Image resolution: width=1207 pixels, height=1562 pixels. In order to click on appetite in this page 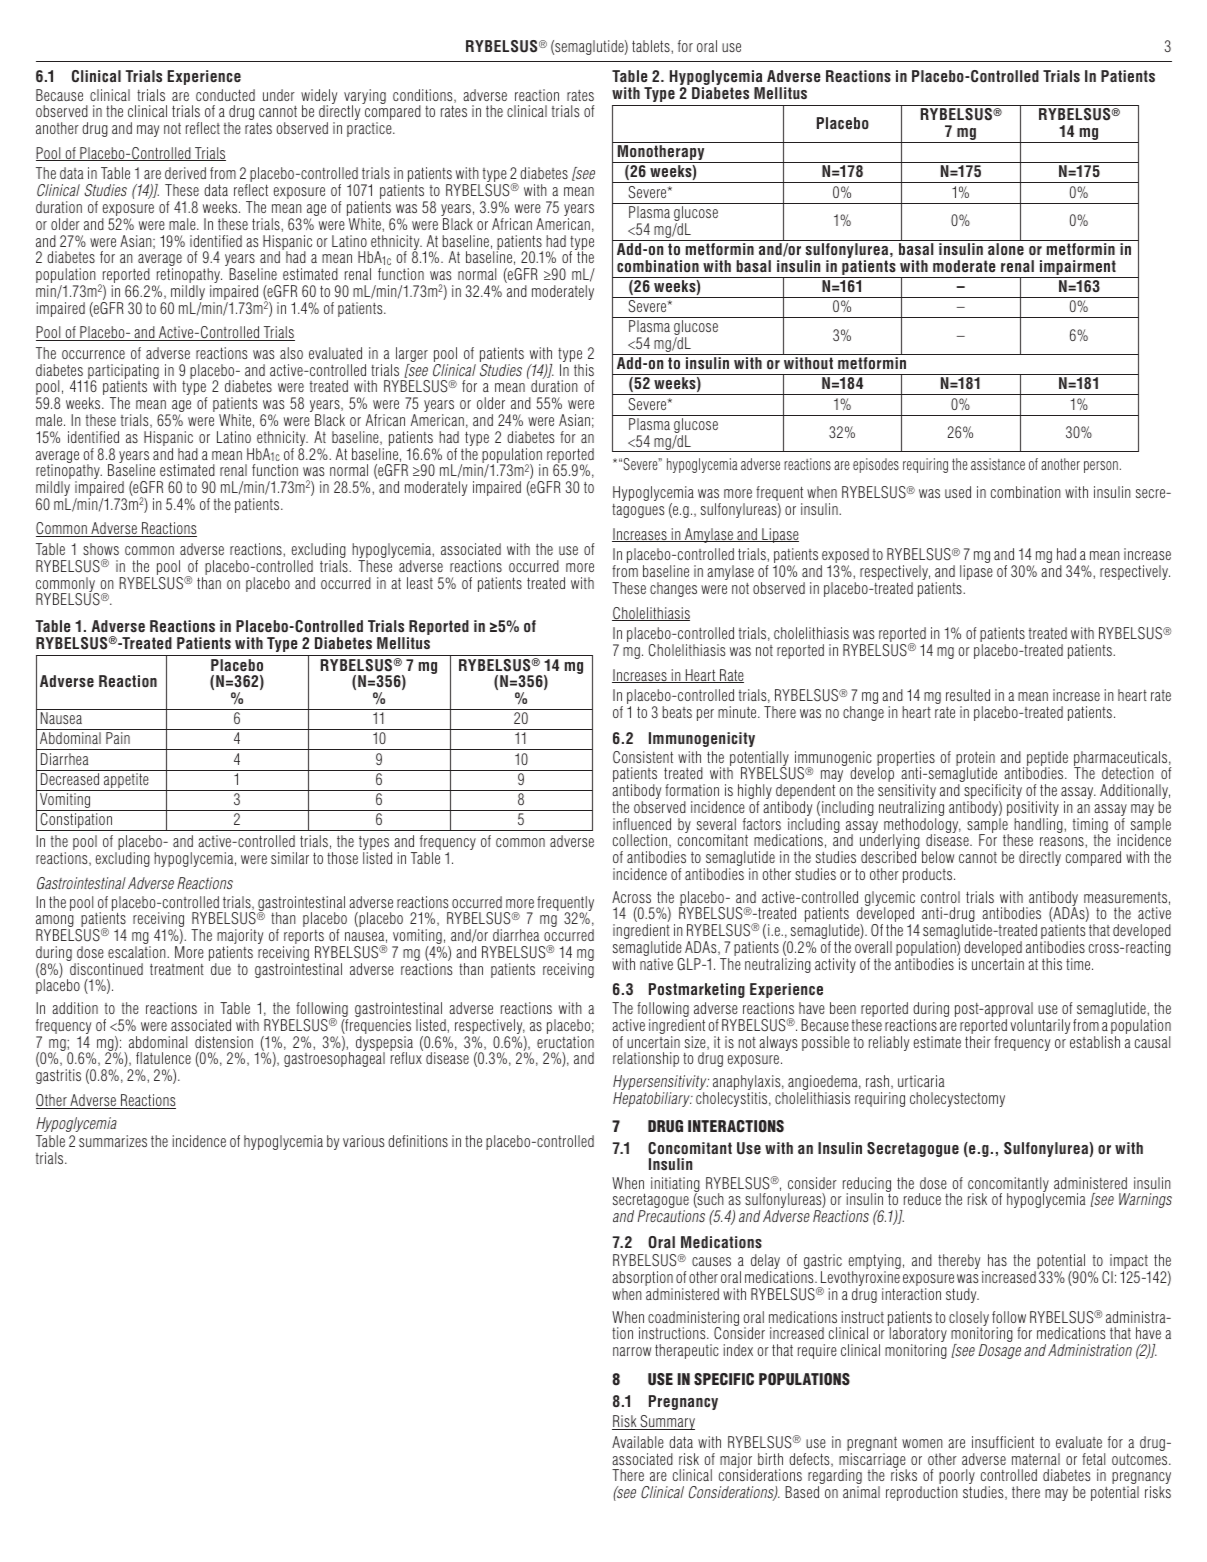, I will do `click(126, 782)`.
